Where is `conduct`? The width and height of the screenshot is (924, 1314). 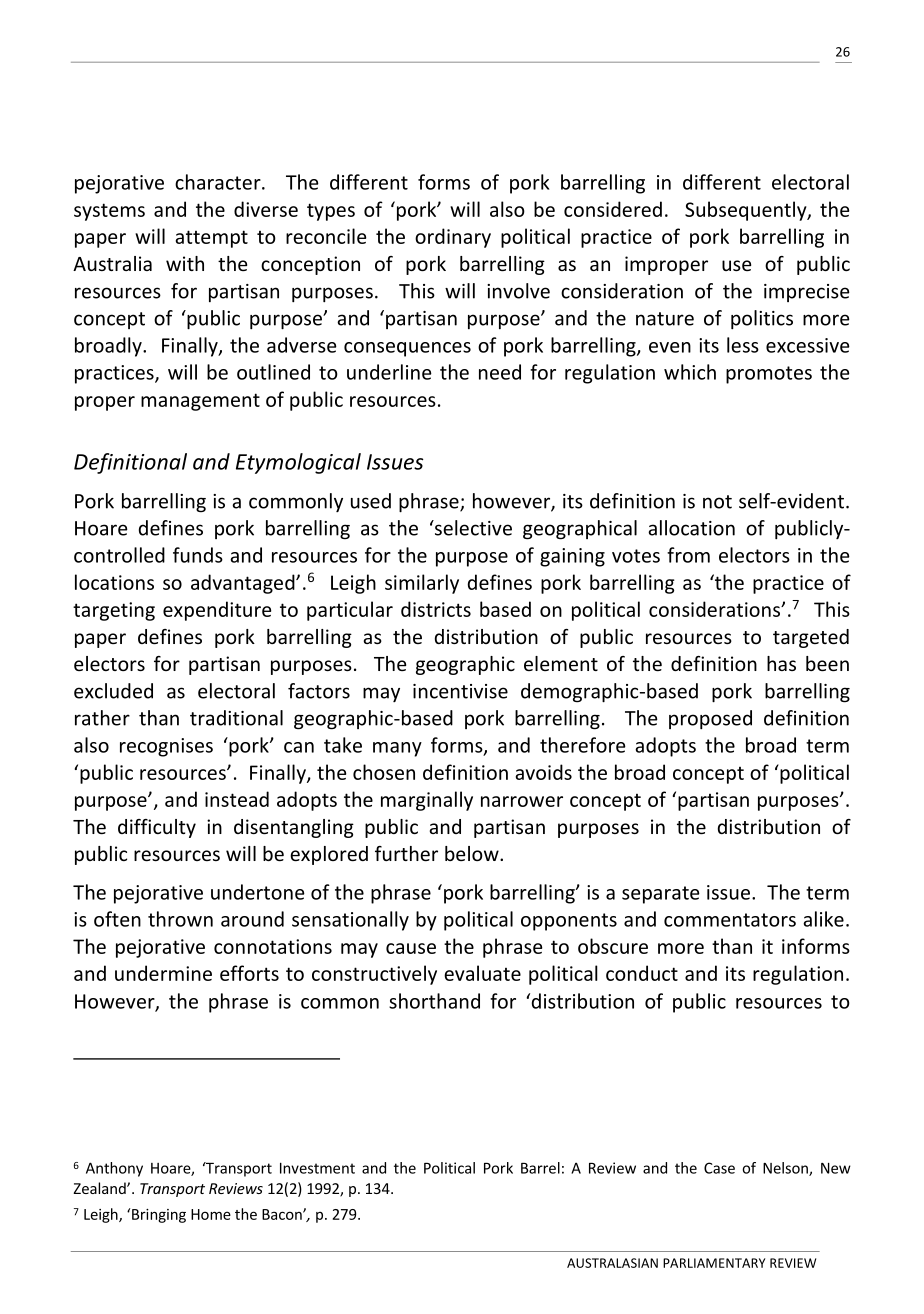 conduct is located at coordinates (642, 973).
